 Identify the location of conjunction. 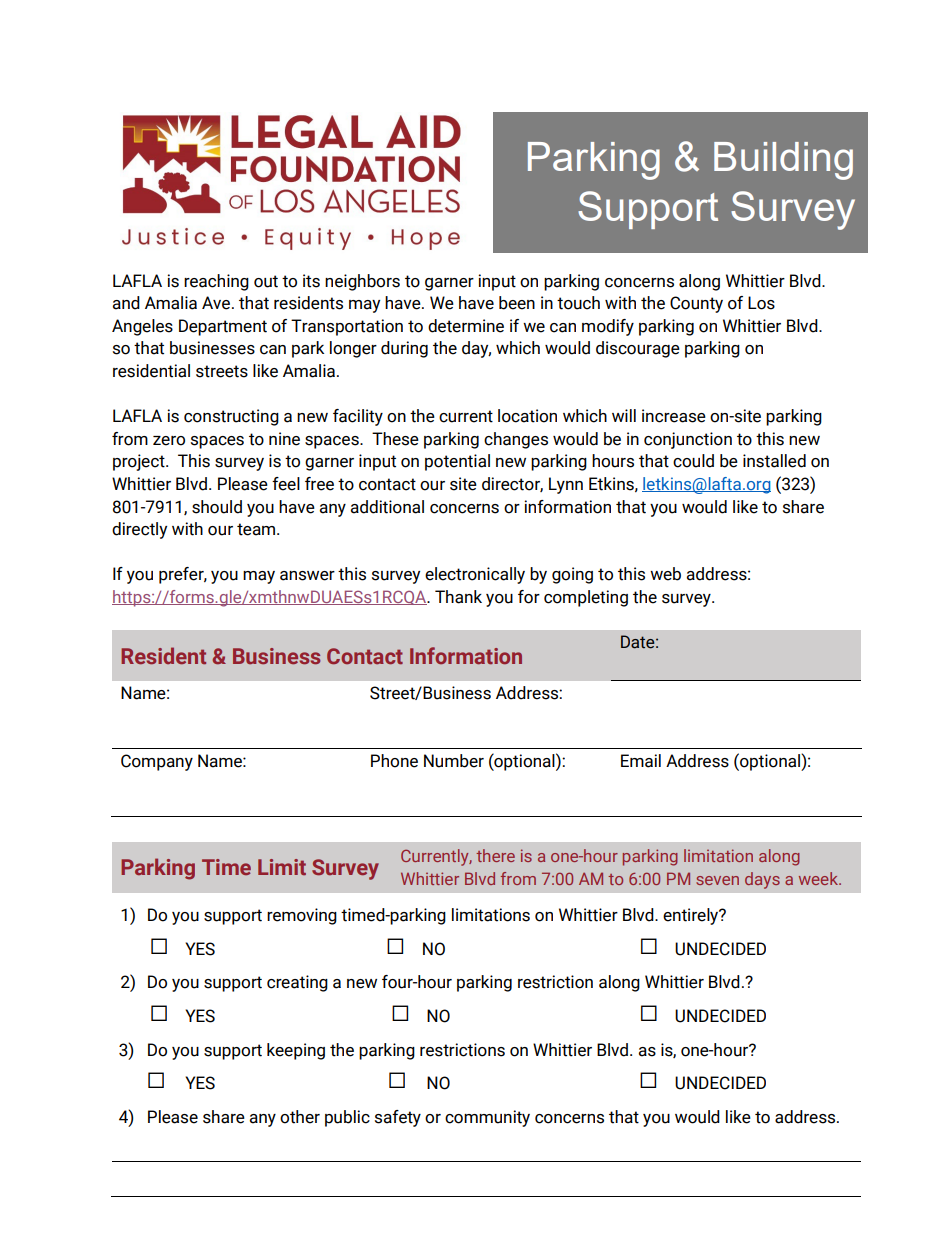
(688, 440).
